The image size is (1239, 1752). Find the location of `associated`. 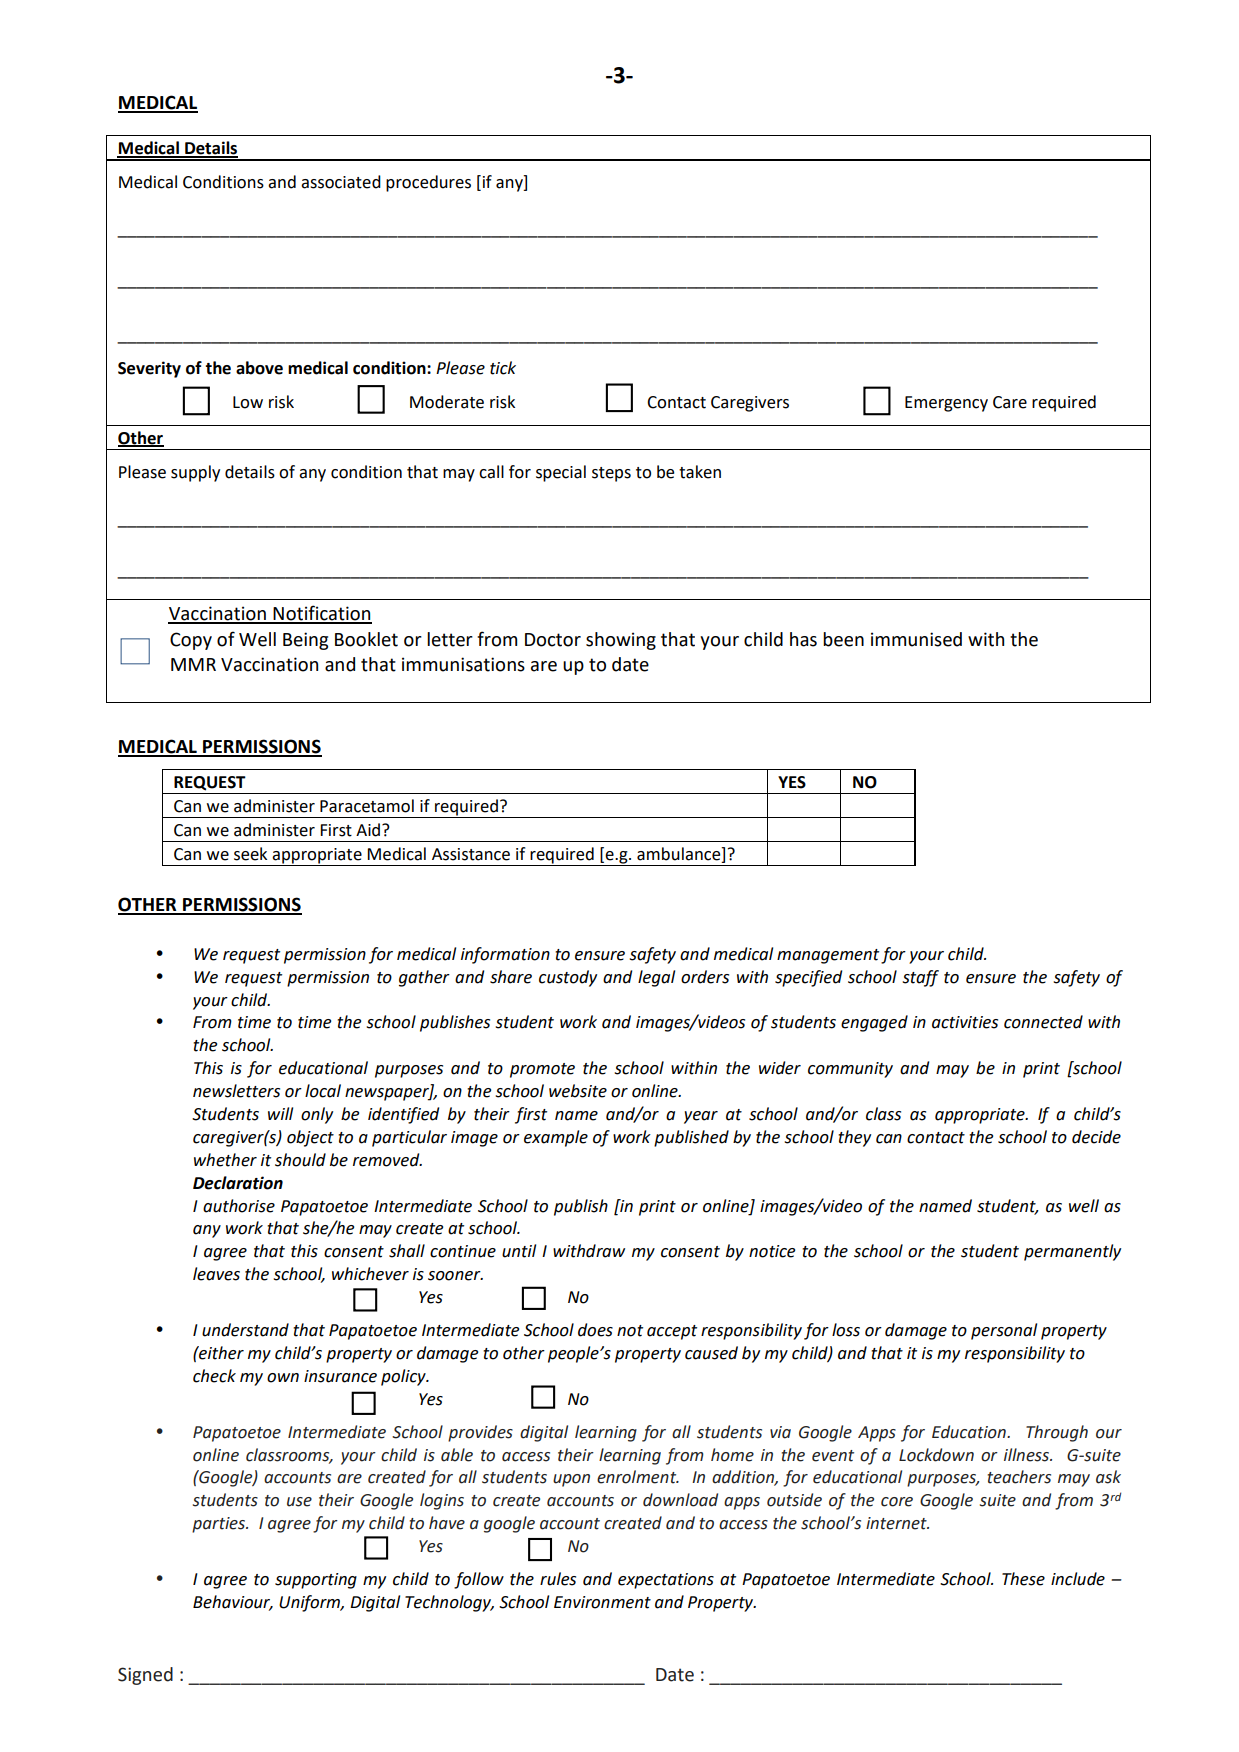

associated is located at coordinates (341, 182).
